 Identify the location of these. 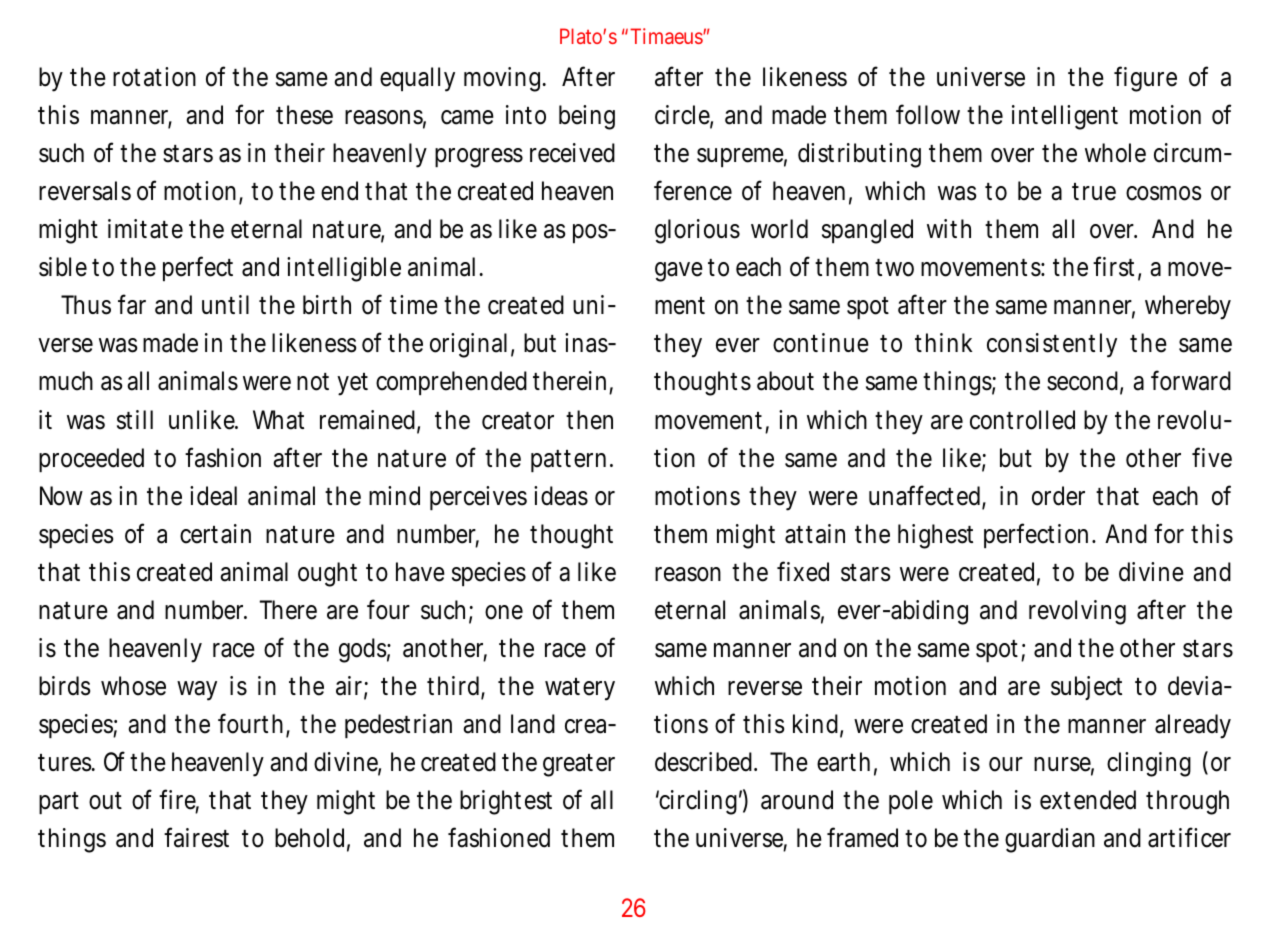
(304, 115).
